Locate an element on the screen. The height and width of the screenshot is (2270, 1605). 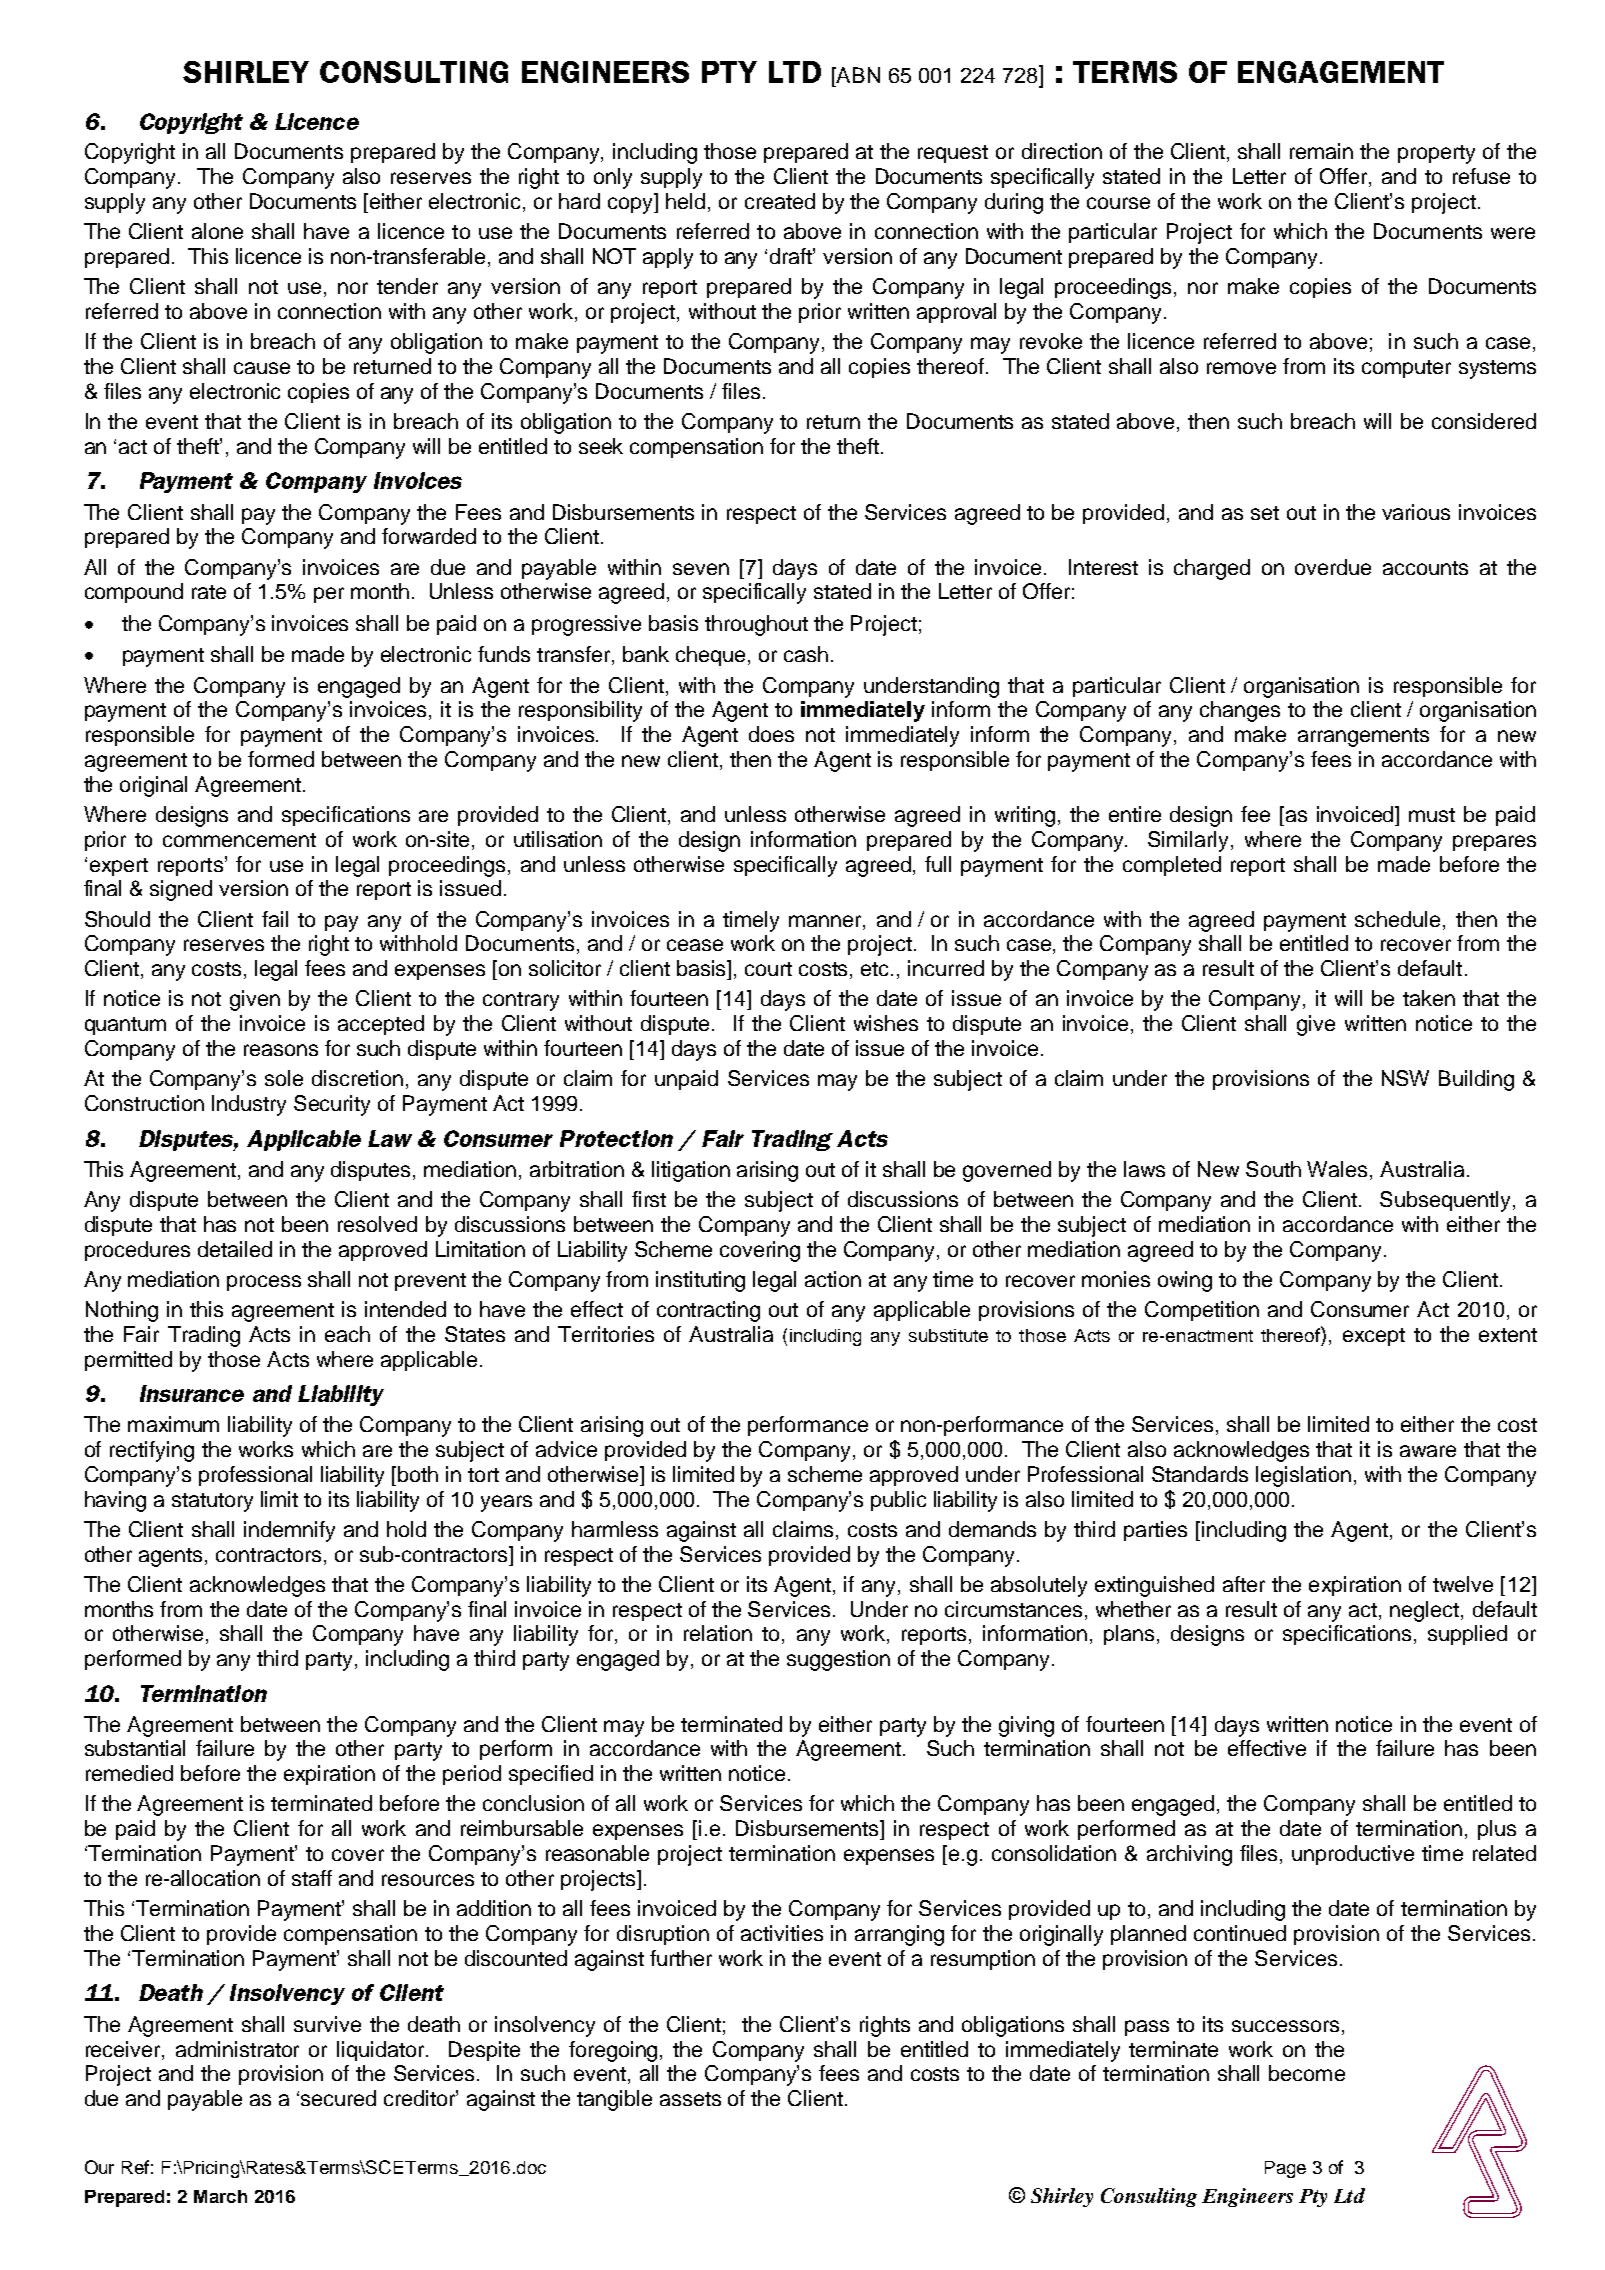
Industry is located at coordinates (249, 1105).
